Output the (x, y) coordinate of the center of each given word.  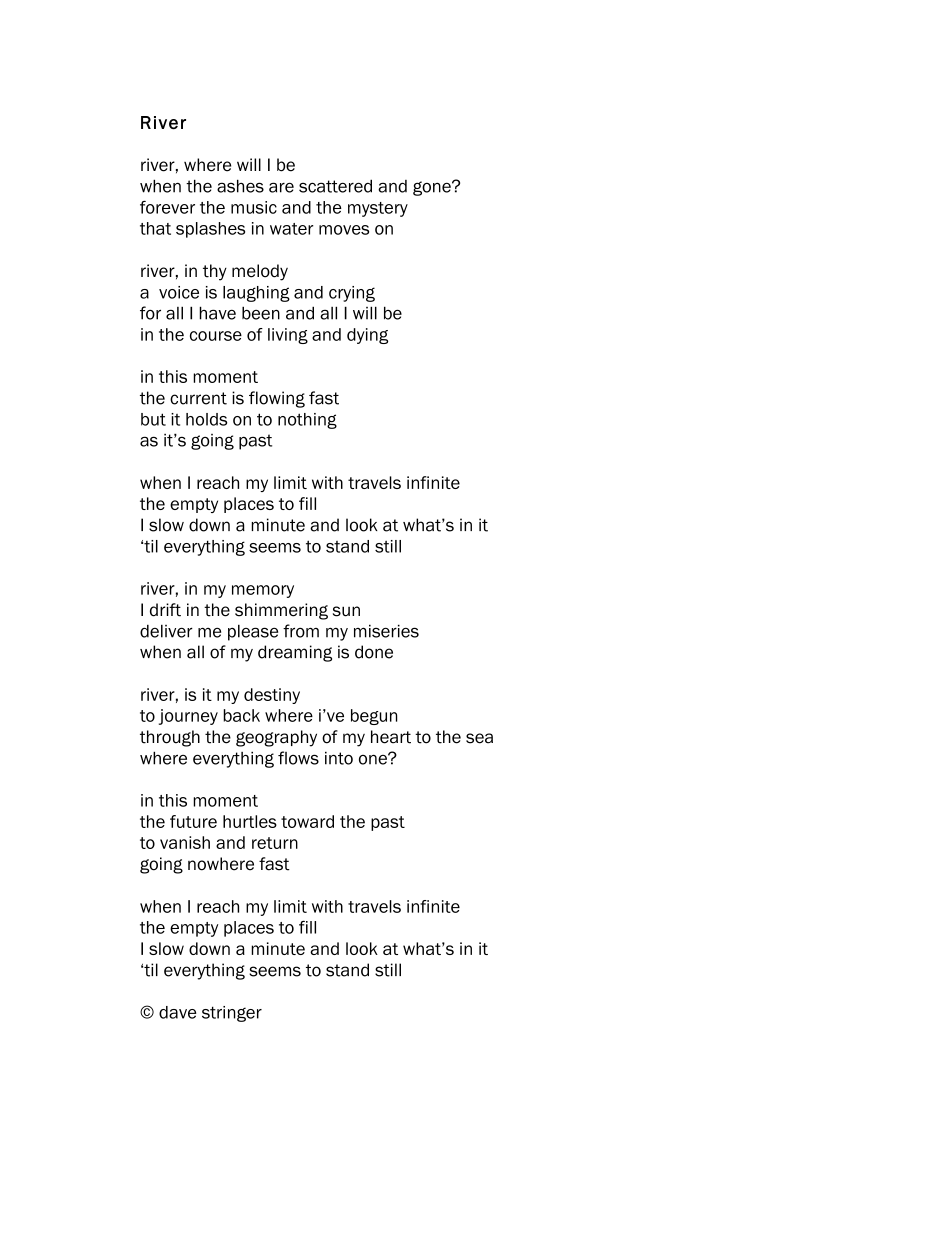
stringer (232, 1014)
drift (165, 610)
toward (307, 821)
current (198, 398)
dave (177, 1012)
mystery (378, 209)
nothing (307, 421)
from (301, 631)
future (193, 821)
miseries (386, 631)
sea (479, 738)
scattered (335, 186)
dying (367, 336)
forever (167, 207)
